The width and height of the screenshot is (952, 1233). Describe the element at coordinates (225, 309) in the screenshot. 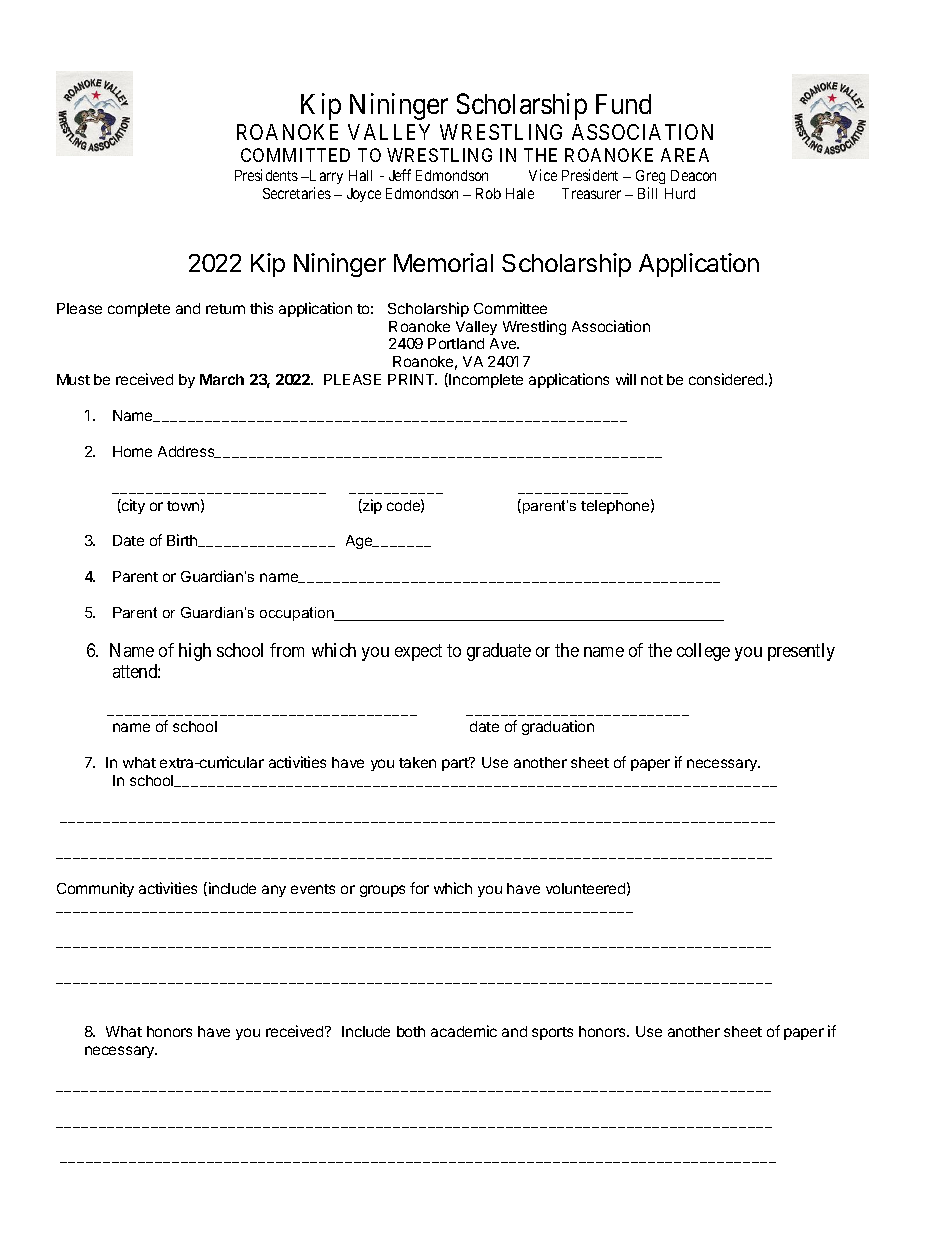

I see `return` at that location.
